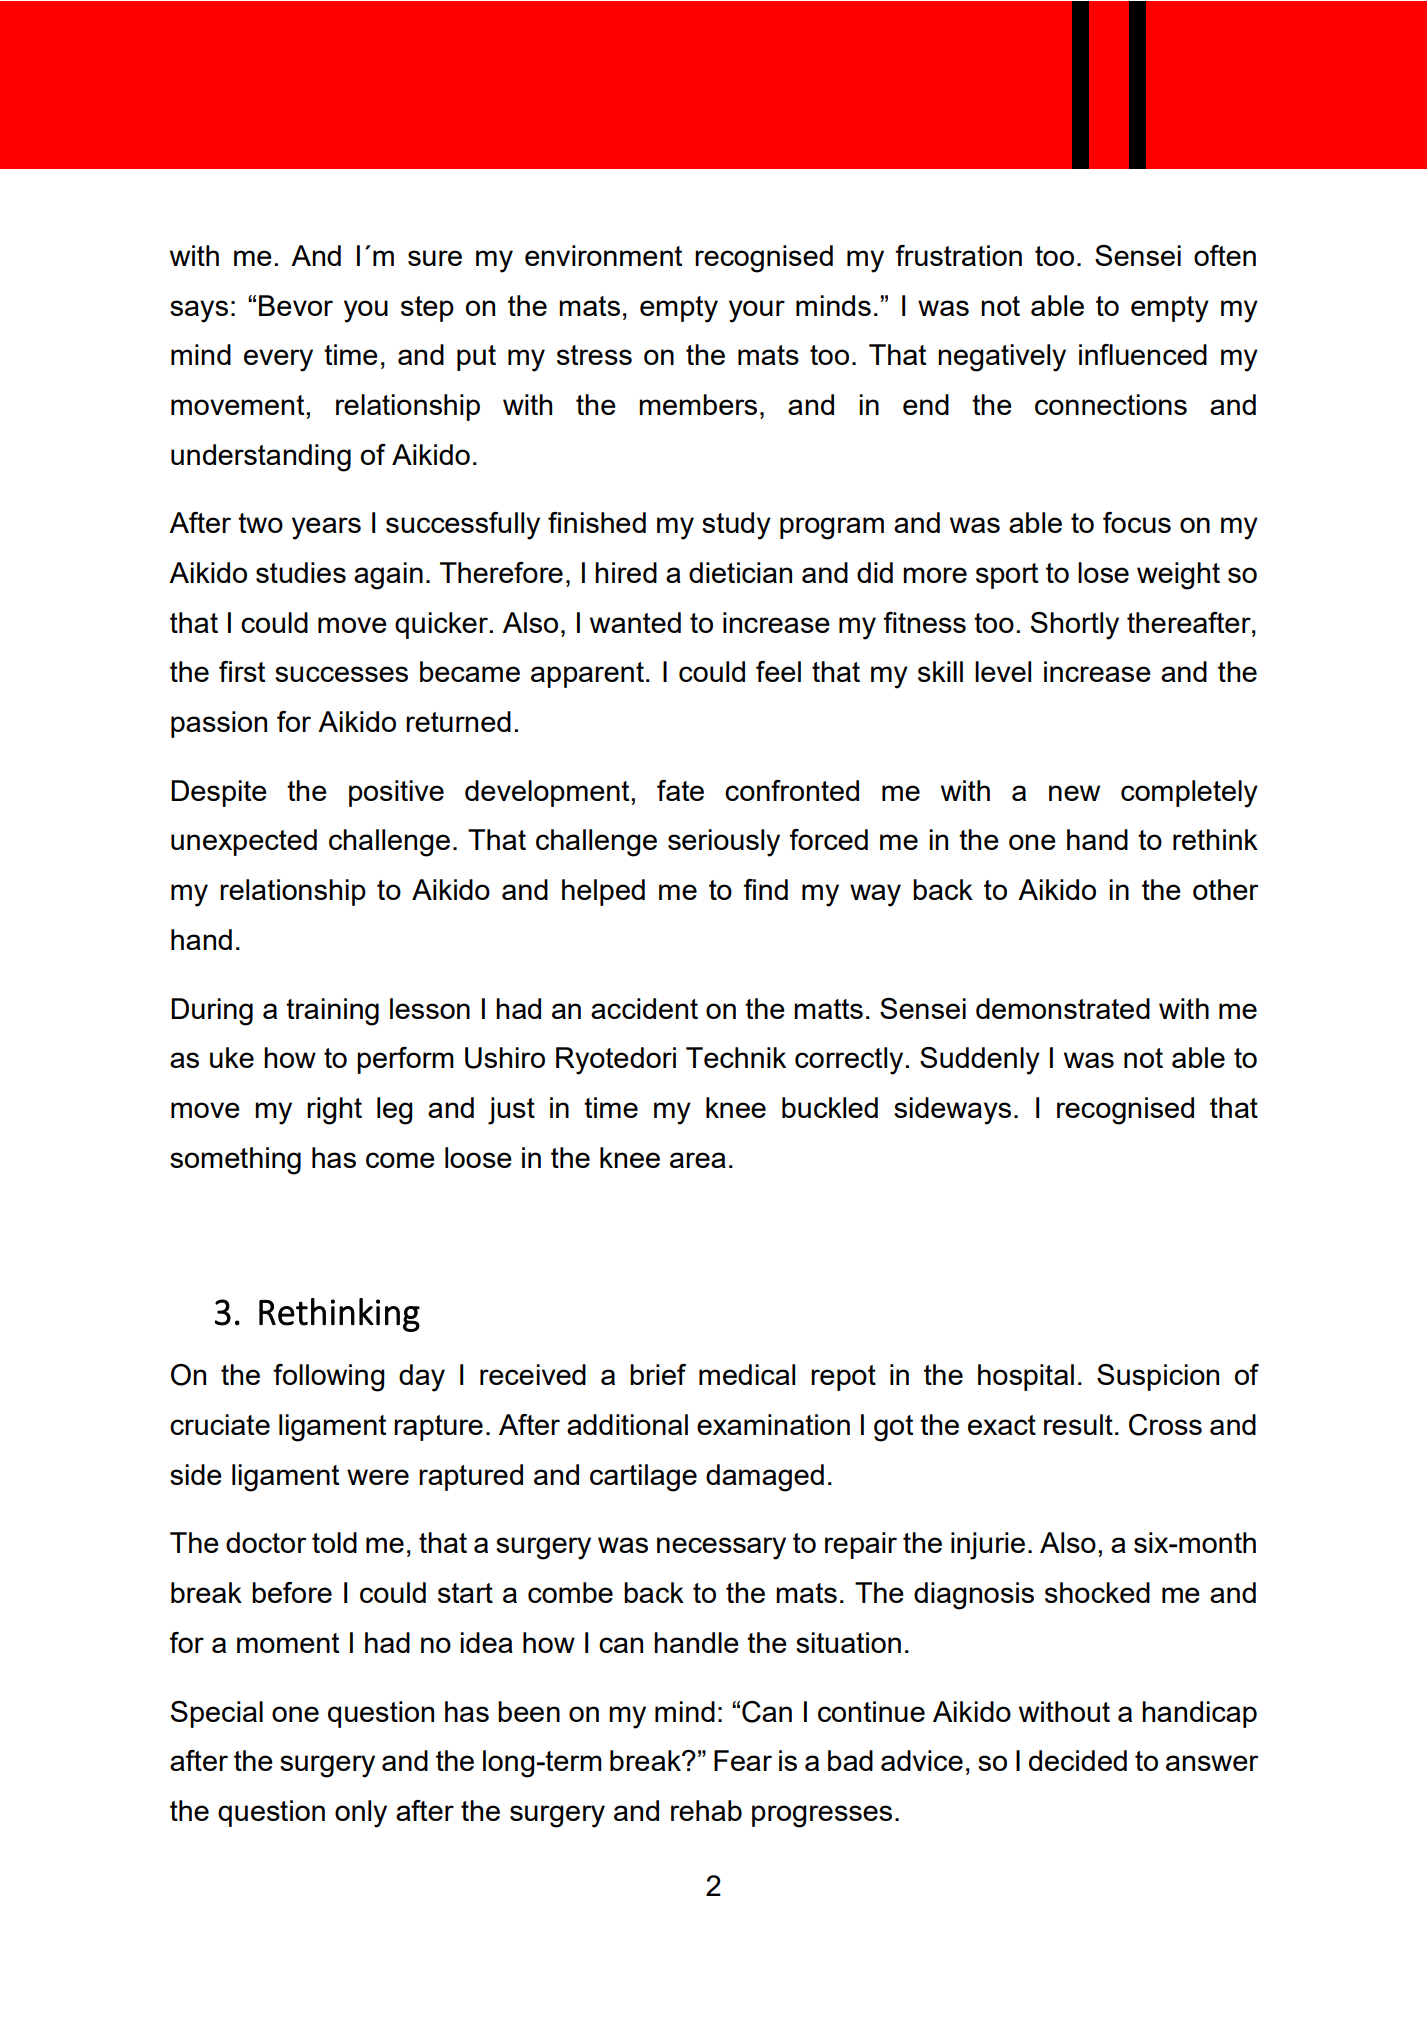 This screenshot has width=1427, height=2020. What do you see at coordinates (296, 305) in the screenshot?
I see `Bevor` at bounding box center [296, 305].
